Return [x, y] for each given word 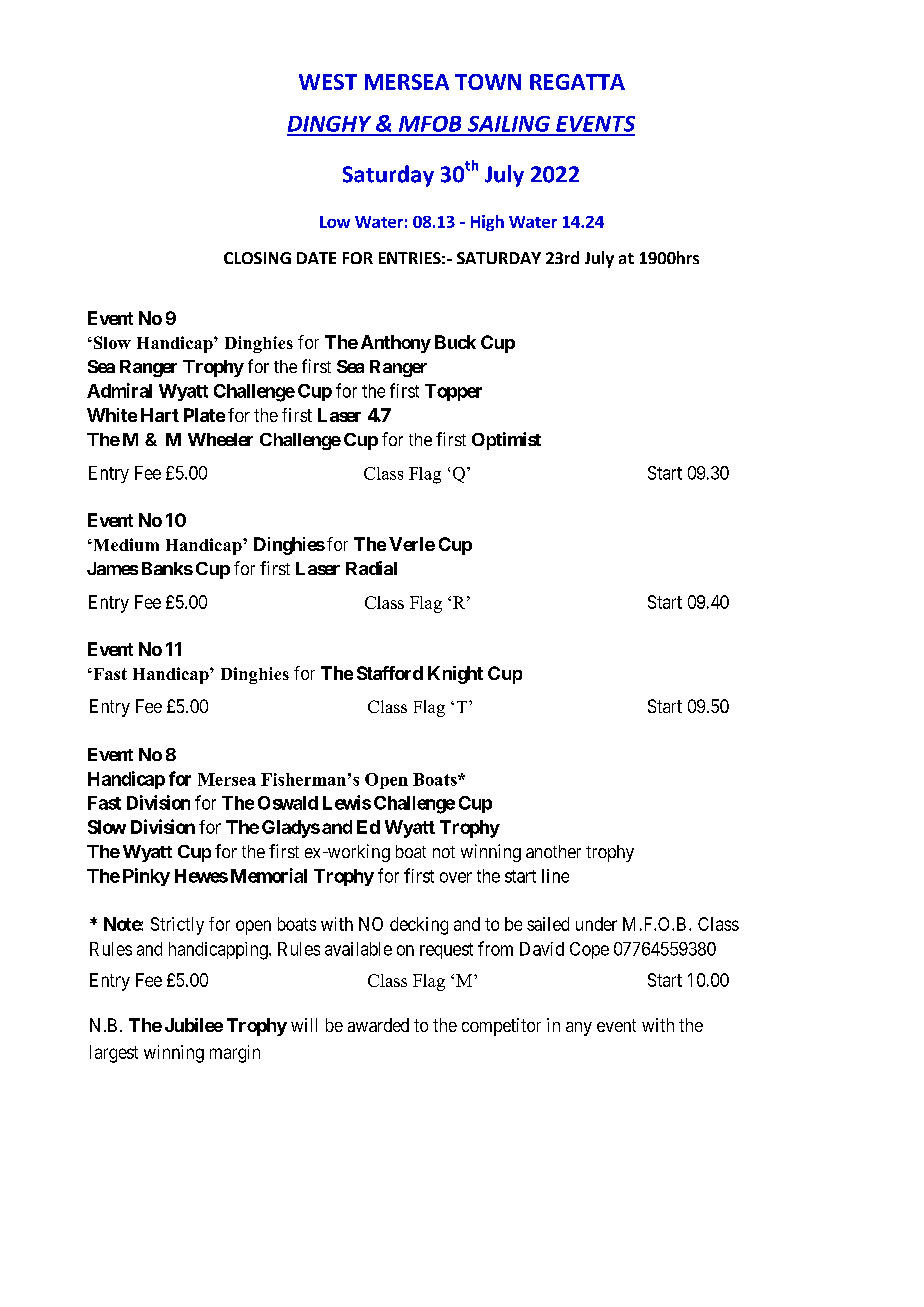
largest [114, 1054]
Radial [371, 568]
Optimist [506, 441]
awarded [378, 1025]
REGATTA [577, 82]
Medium [125, 544]
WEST [328, 82]
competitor [501, 1027]
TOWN [488, 82]
